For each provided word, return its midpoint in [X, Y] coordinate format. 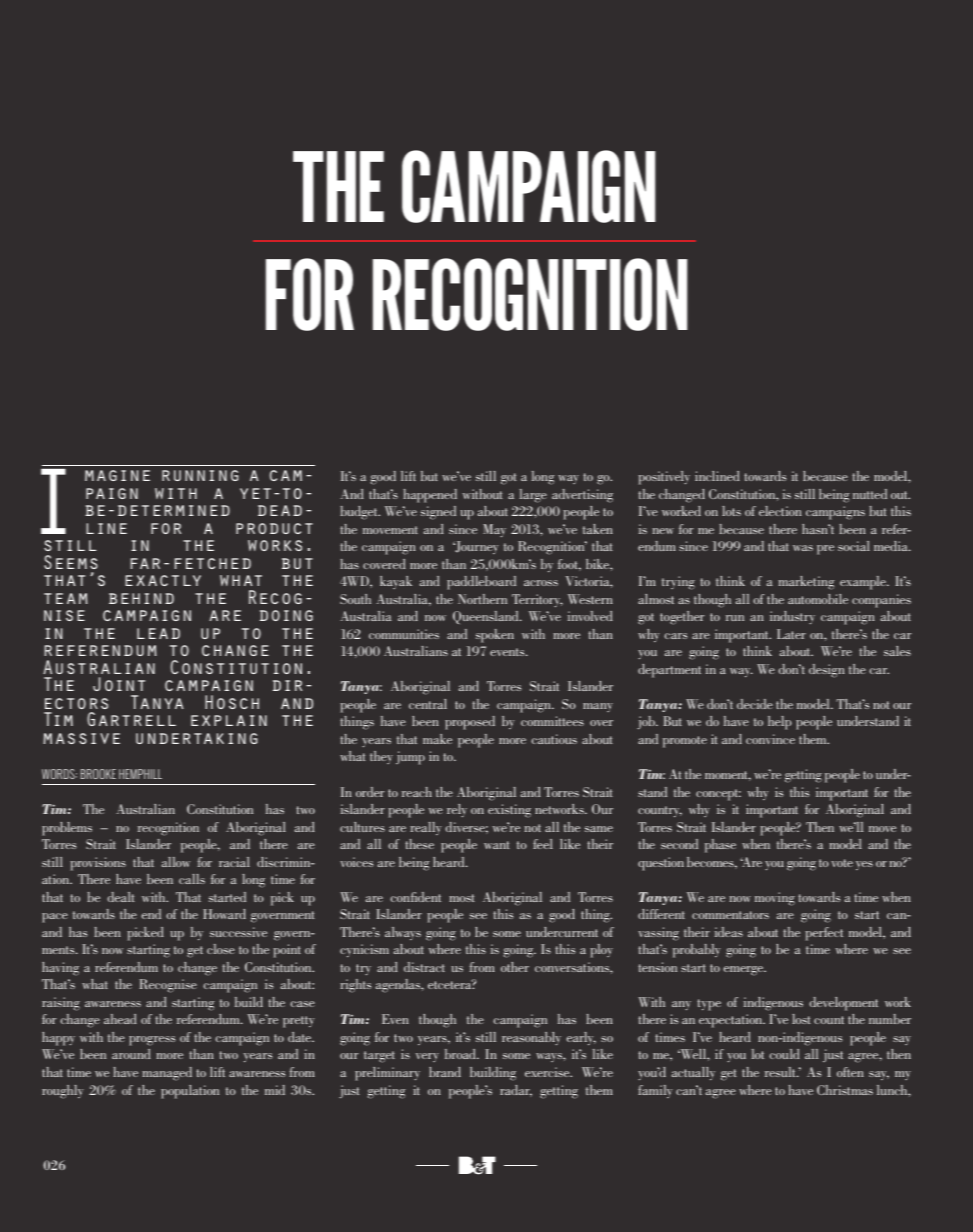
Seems [71, 562]
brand [445, 1072]
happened [430, 496]
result [781, 1072]
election [780, 511]
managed [167, 1074]
